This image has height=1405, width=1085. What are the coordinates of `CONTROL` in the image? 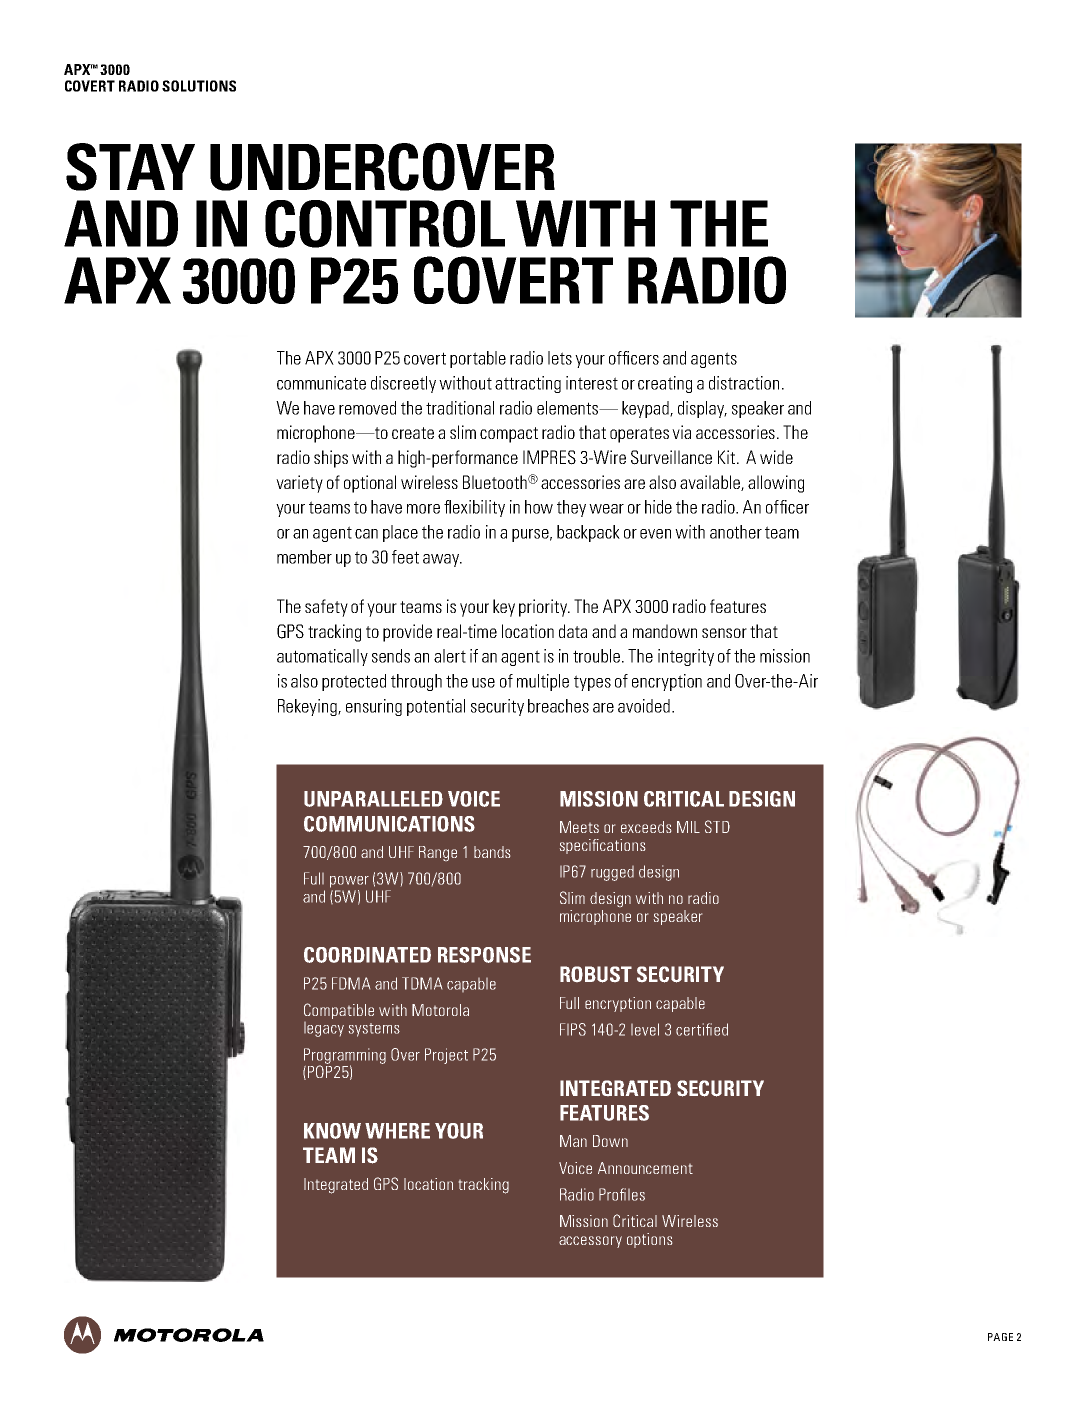 It's located at (385, 224).
